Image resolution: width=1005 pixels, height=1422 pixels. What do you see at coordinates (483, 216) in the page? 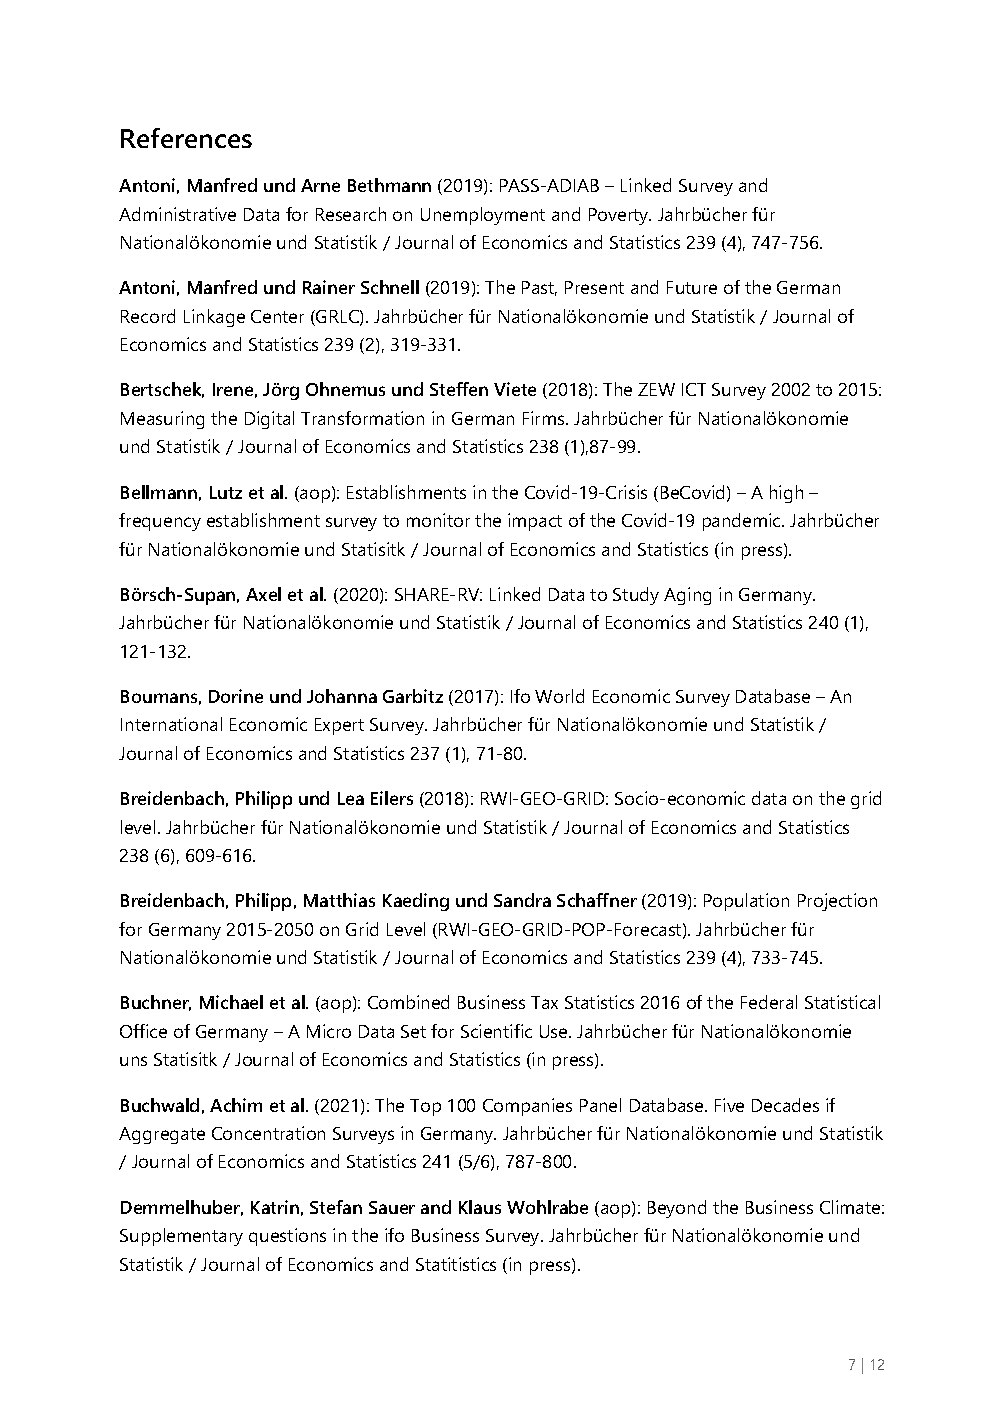
I see `Unemployment` at bounding box center [483, 216].
